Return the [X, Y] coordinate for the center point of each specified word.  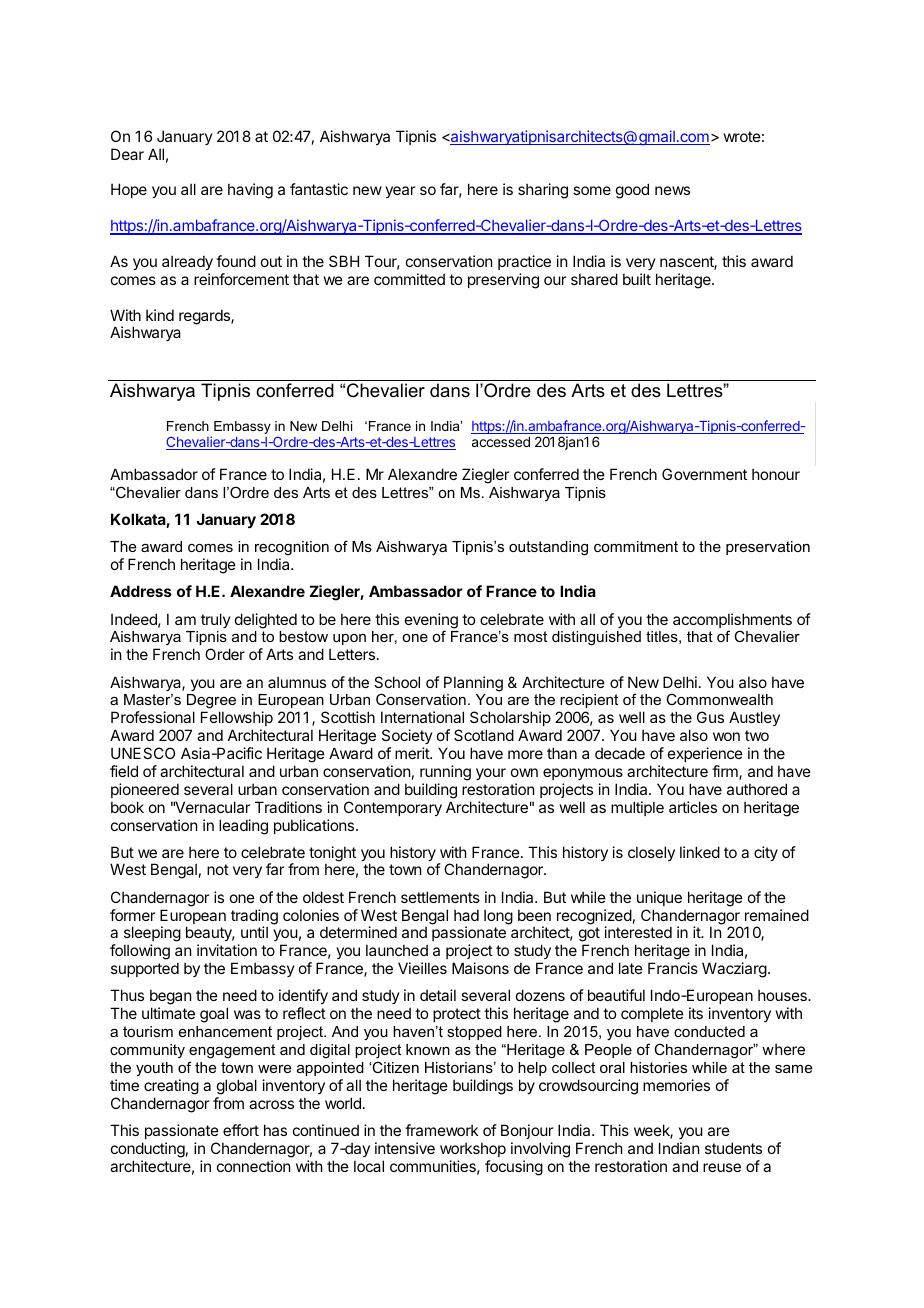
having [250, 191]
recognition [292, 550]
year [400, 192]
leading [243, 827]
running [445, 773]
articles [693, 807]
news [672, 190]
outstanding [548, 548]
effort [241, 1130]
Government [704, 474]
